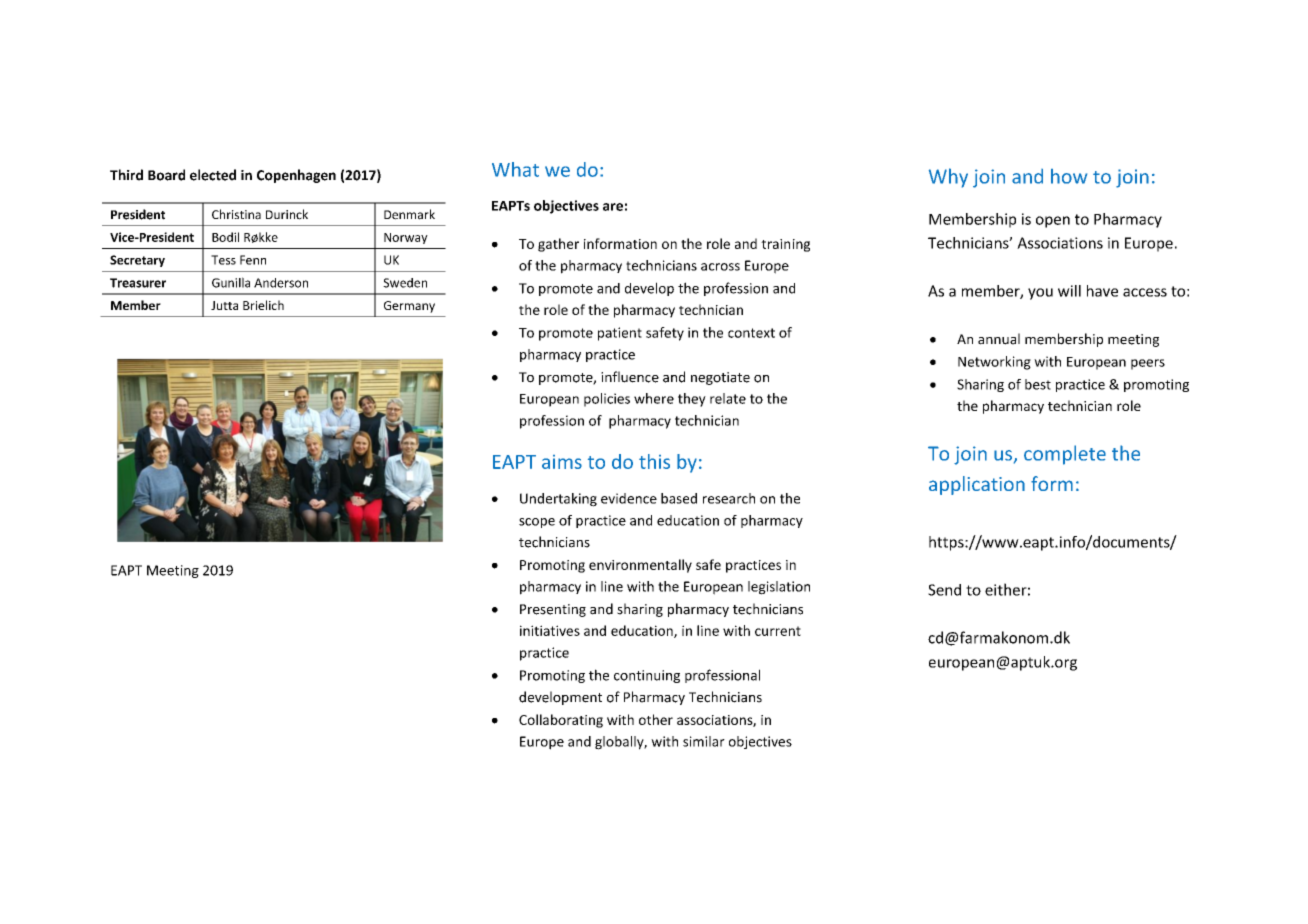 The height and width of the screenshot is (924, 1308). I want to click on how, so click(1069, 176).
